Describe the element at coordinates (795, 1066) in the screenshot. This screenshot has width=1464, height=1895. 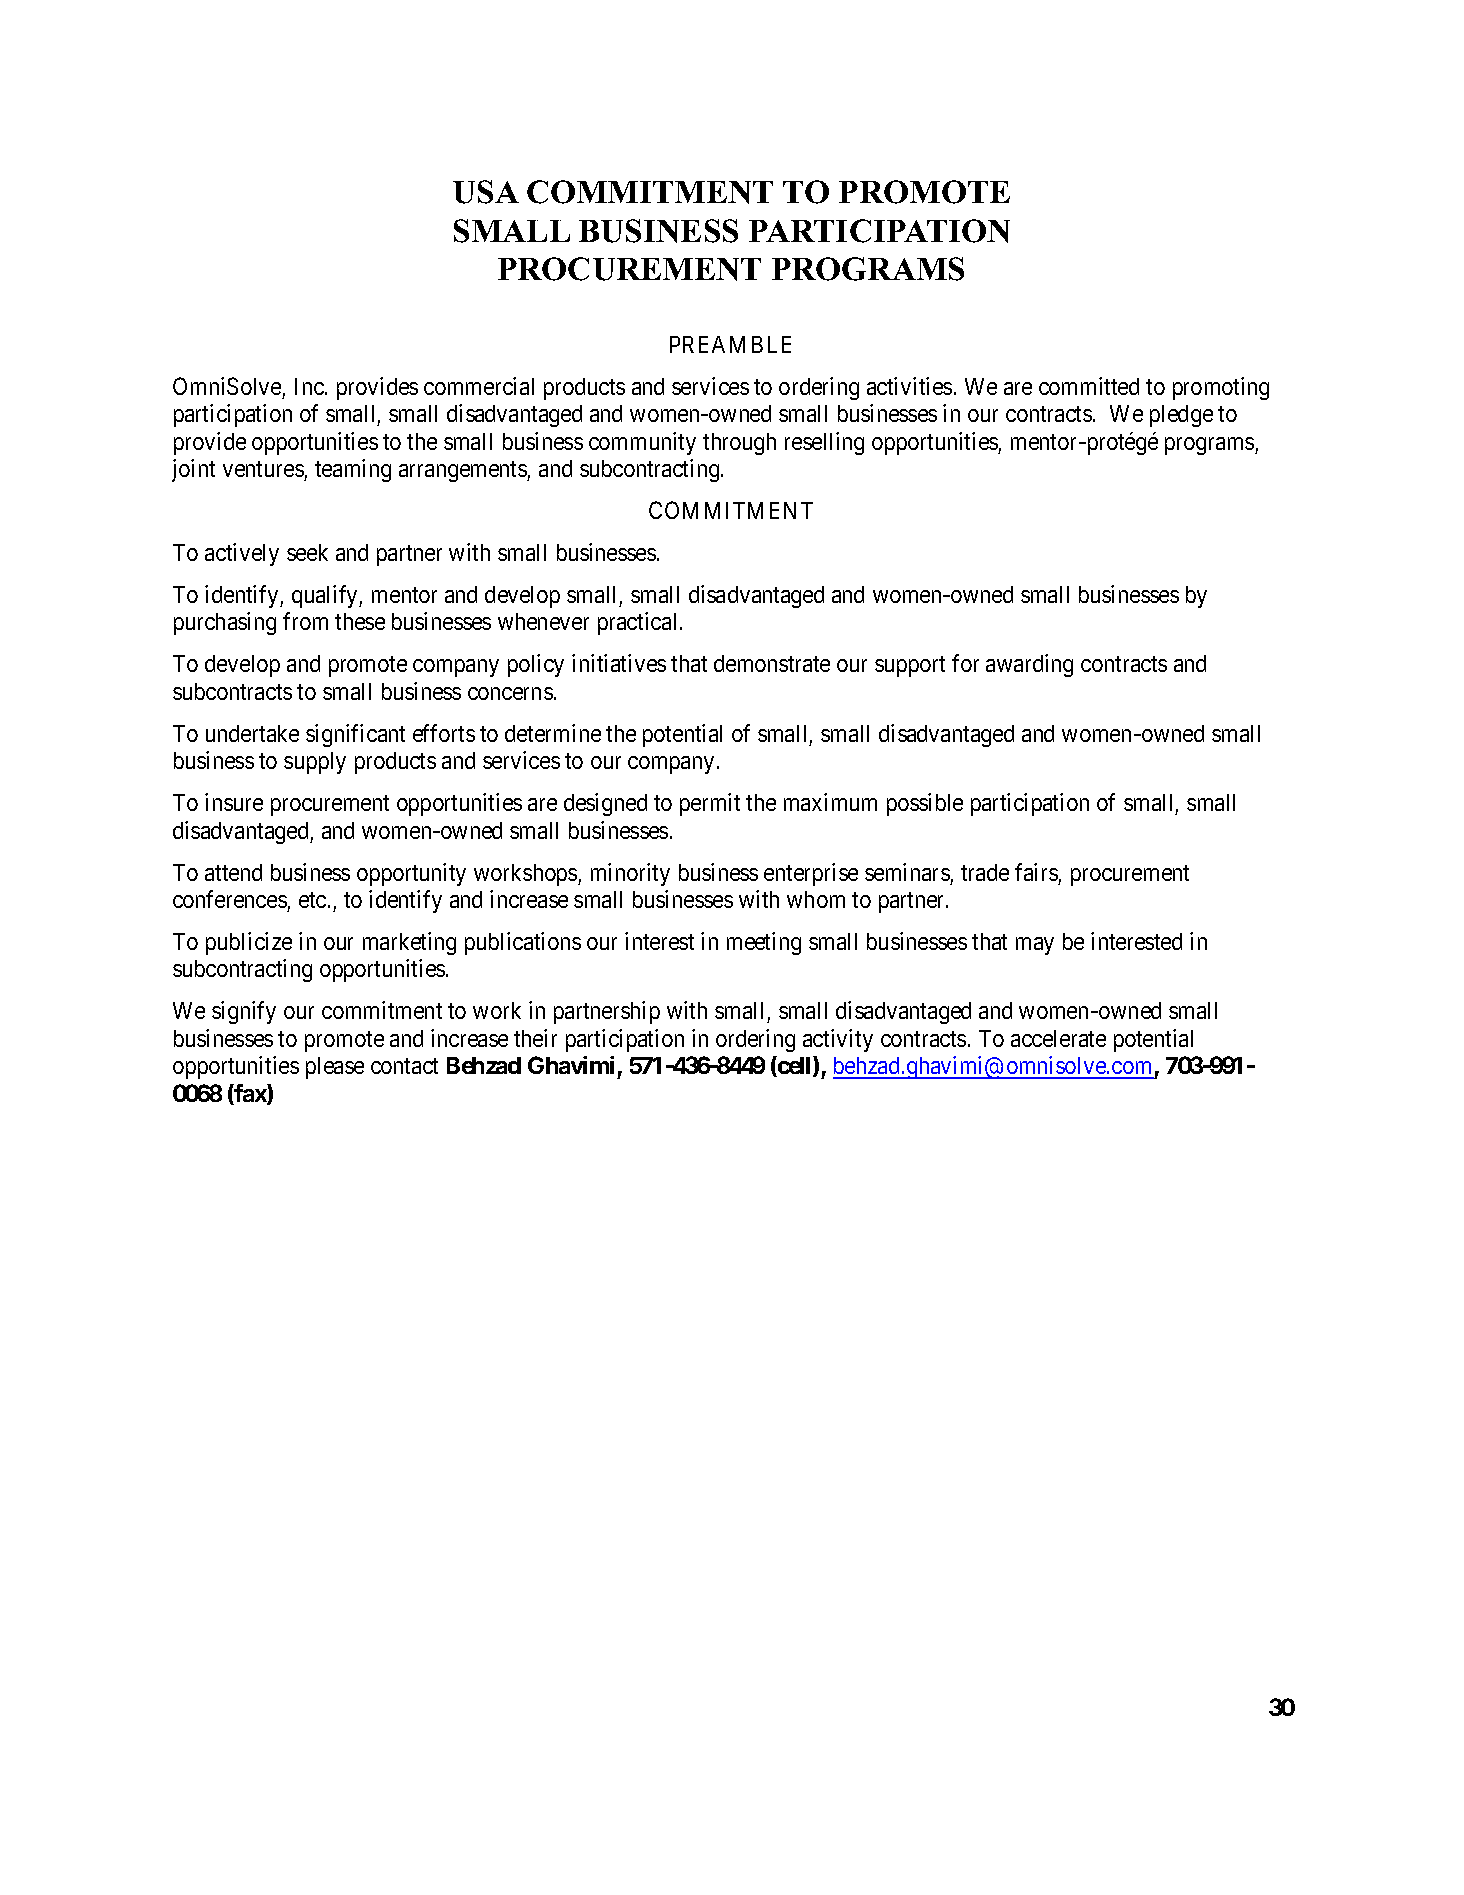
I see `cell` at that location.
